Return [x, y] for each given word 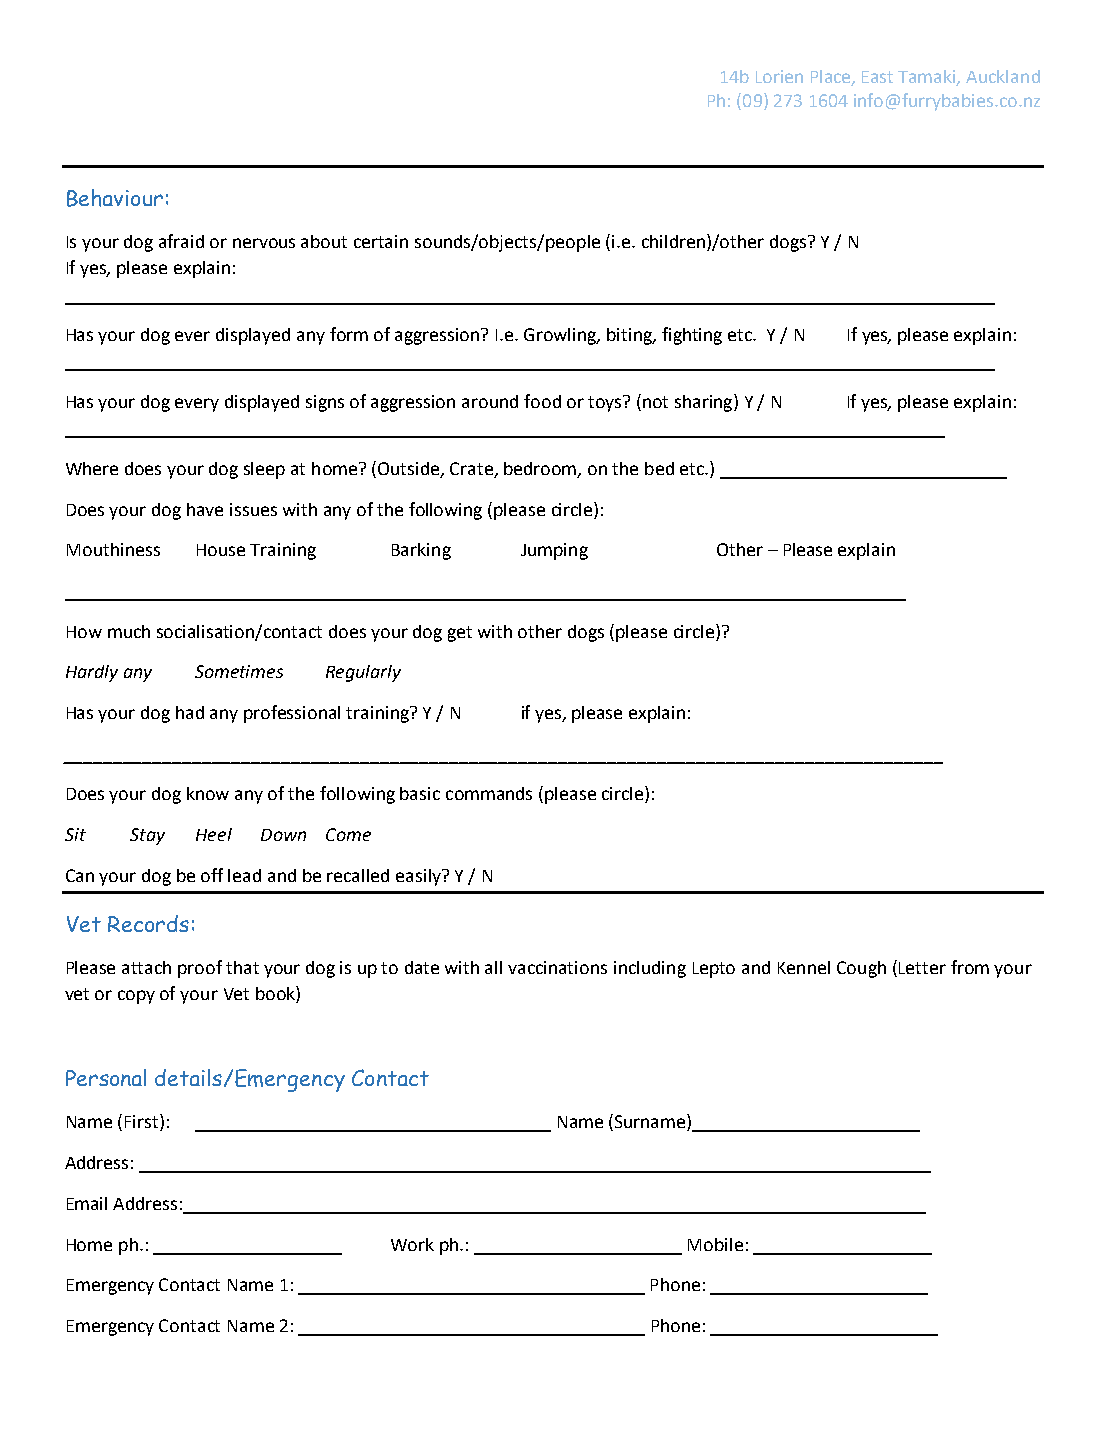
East [877, 77]
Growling [561, 336]
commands [489, 793]
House [221, 550]
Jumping [554, 551]
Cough [861, 969]
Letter [922, 968]
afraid [181, 241]
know [208, 793]
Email [87, 1203]
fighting [692, 336]
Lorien [779, 76]
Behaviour [115, 198]
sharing [705, 403]
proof [200, 969]
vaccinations [557, 967]
